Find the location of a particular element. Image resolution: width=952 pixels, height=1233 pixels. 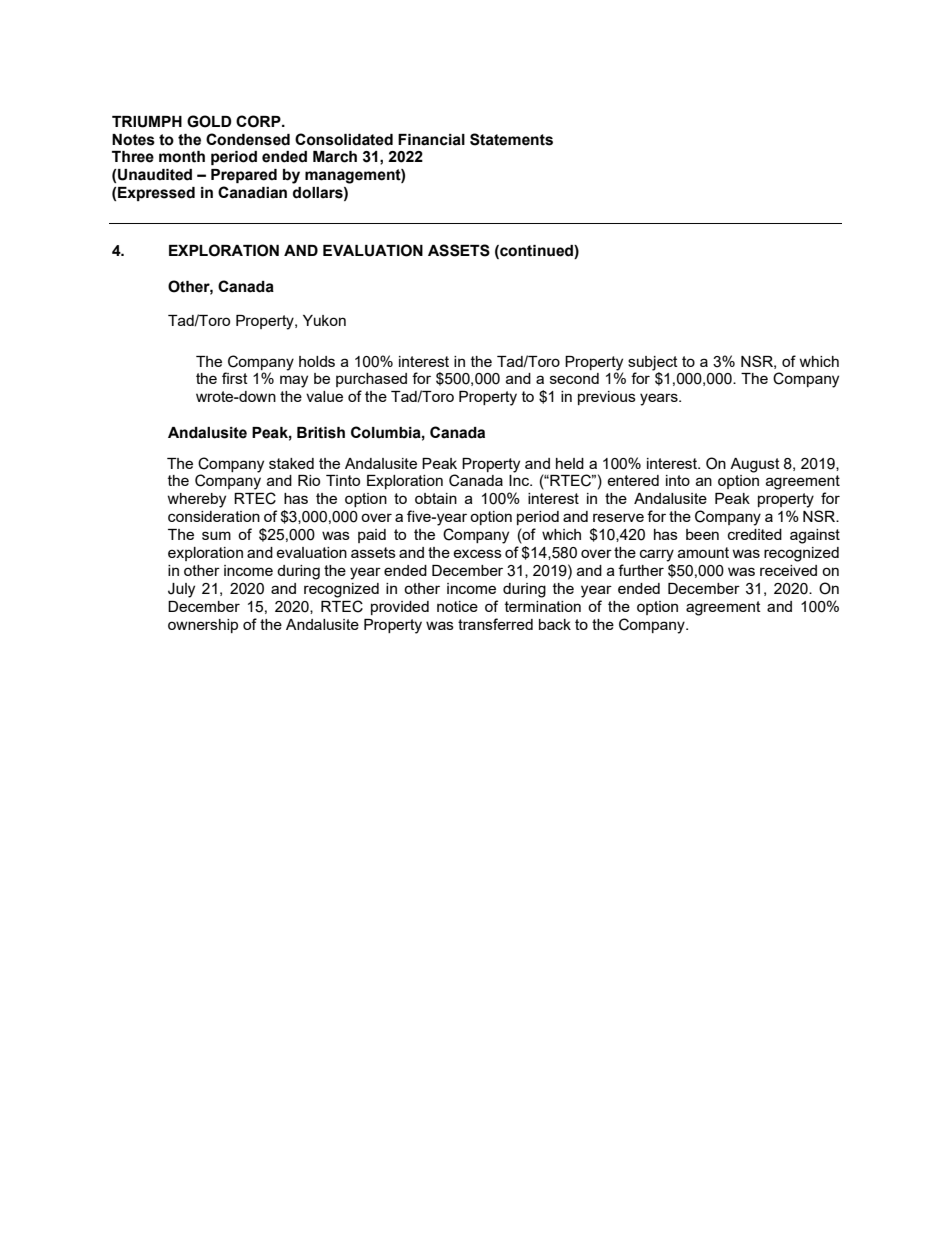

Yukon is located at coordinates (324, 320).
